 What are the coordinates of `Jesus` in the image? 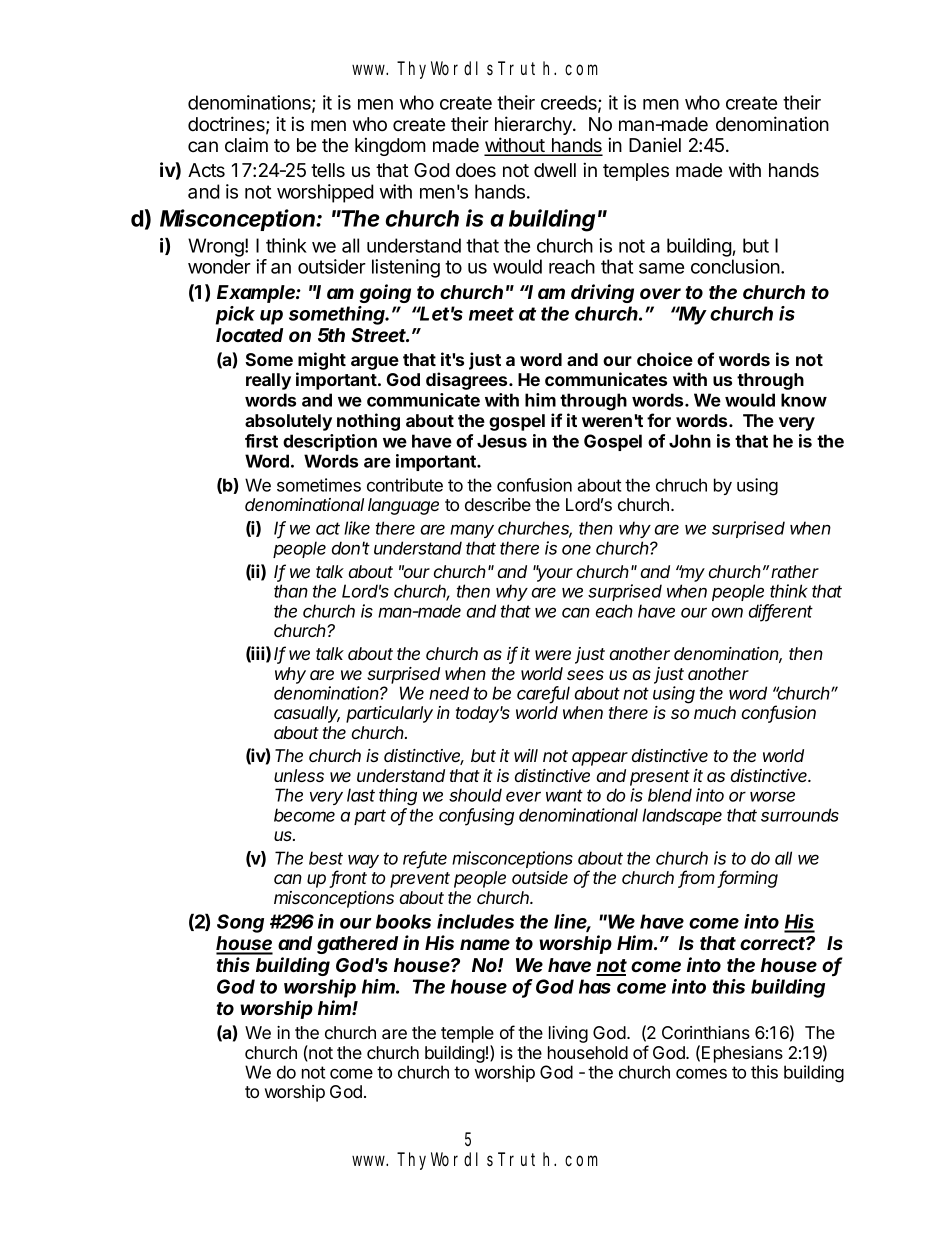 It's located at (502, 441).
